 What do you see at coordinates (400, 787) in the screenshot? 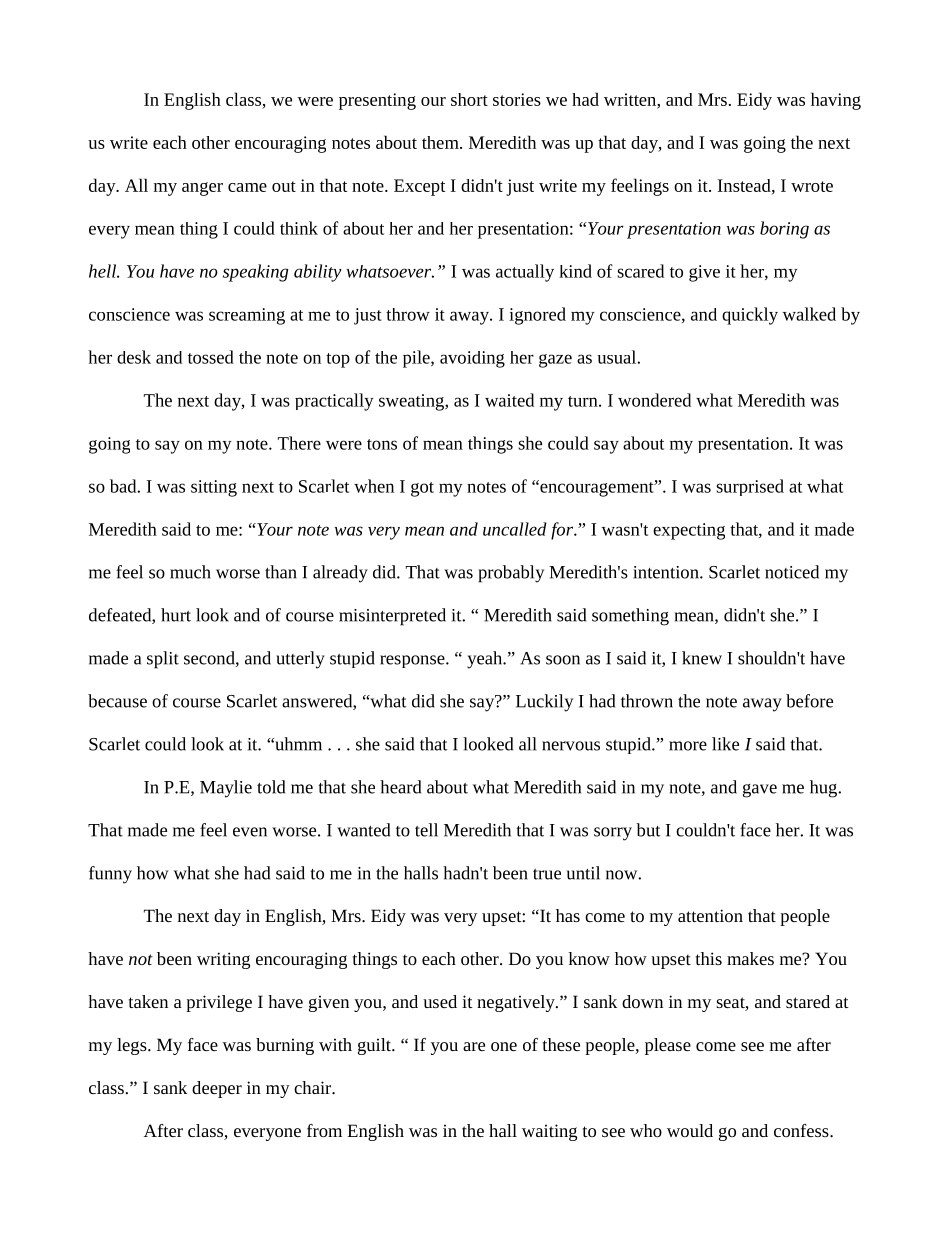
I see `heard` at bounding box center [400, 787].
